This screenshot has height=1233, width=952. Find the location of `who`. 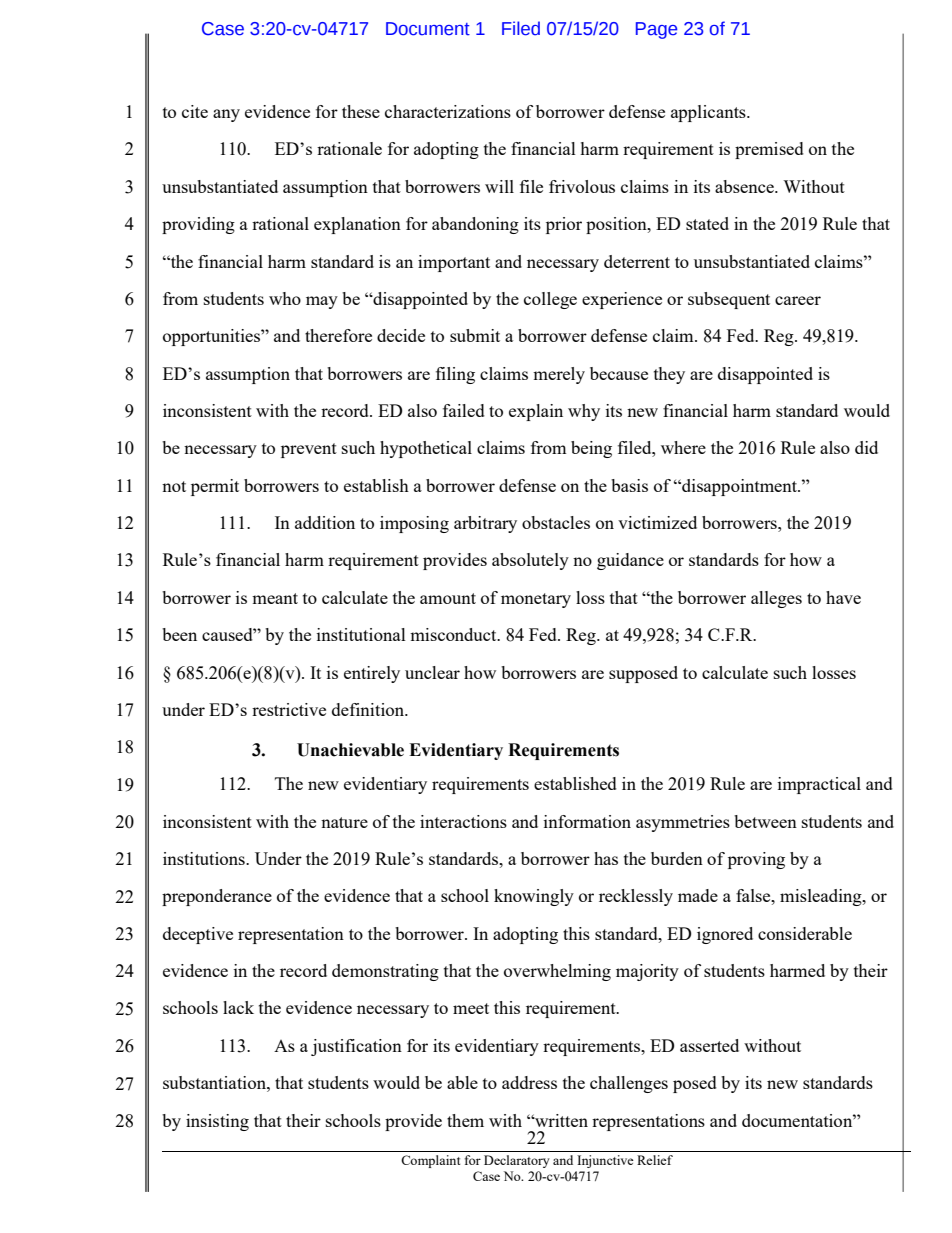

who is located at coordinates (285, 298).
